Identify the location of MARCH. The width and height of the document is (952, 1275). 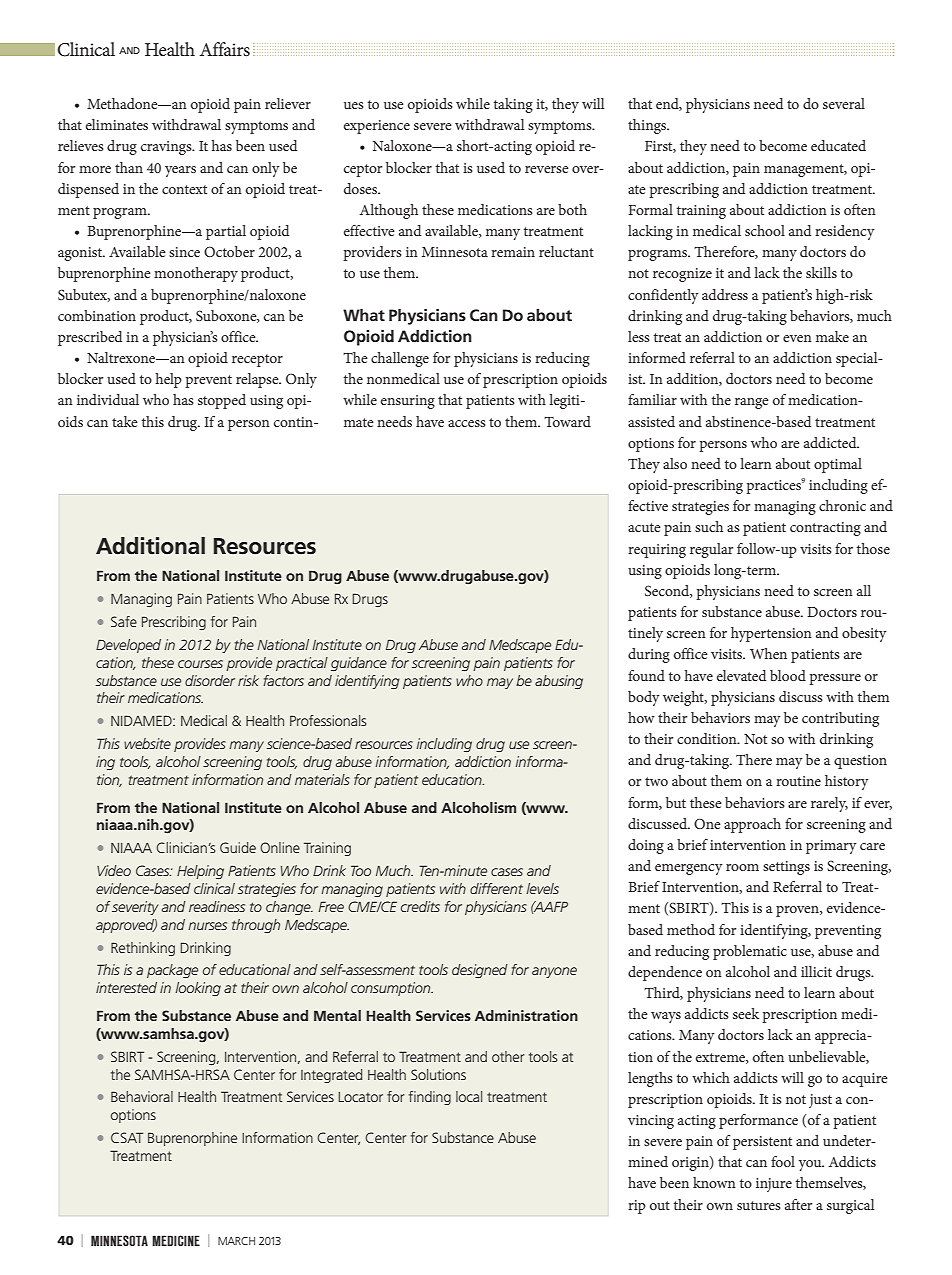
(236, 1241).
